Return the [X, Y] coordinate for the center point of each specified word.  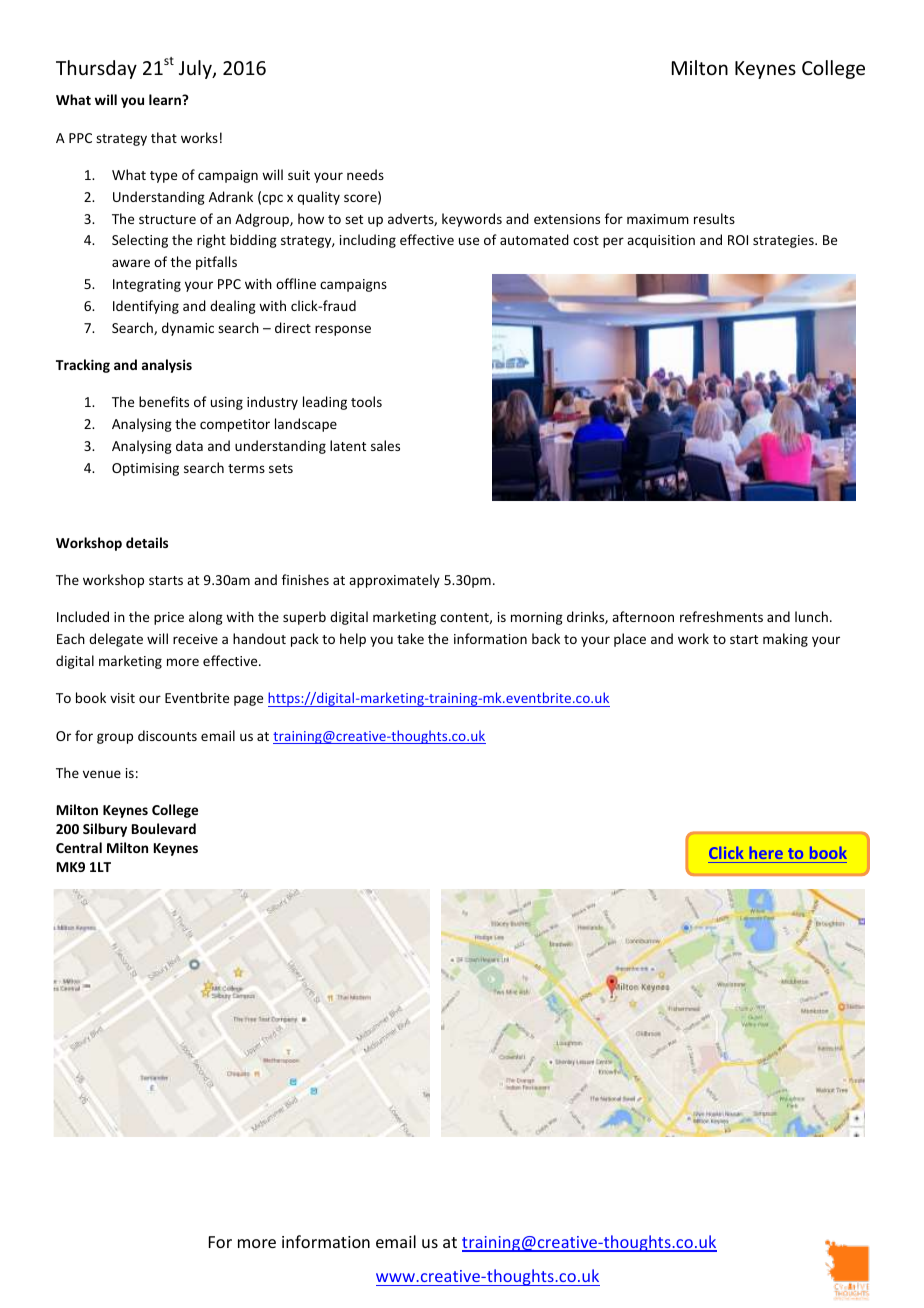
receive [195, 639]
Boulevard [164, 828]
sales [385, 445]
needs [365, 174]
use [469, 241]
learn [166, 99]
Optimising [145, 469]
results [714, 218]
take [410, 638]
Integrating [147, 285]
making [785, 640]
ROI [738, 240]
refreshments [721, 616]
